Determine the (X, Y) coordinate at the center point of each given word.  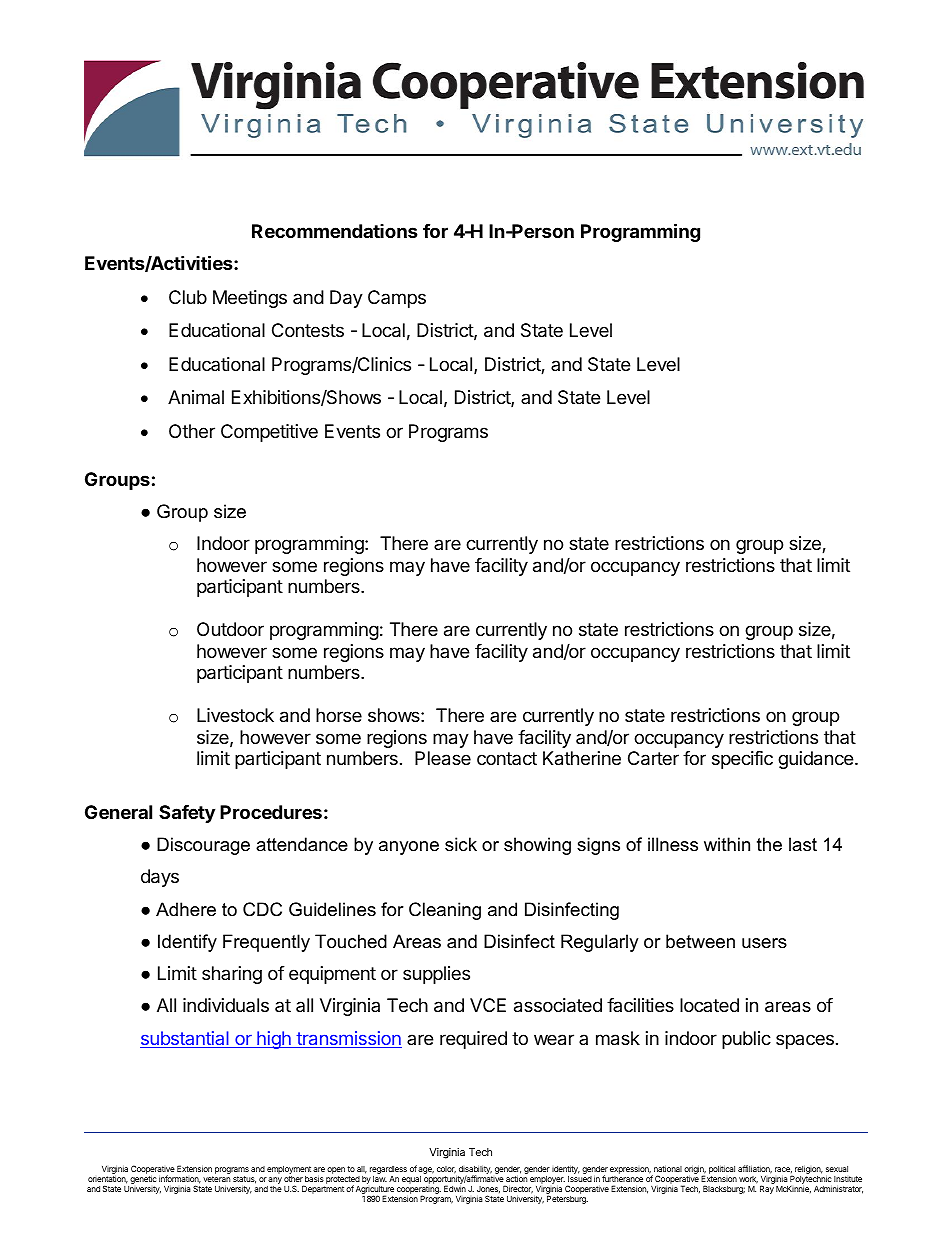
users (764, 943)
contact (507, 758)
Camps (397, 299)
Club (188, 297)
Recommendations (335, 231)
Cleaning (445, 911)
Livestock (235, 715)
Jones (488, 1189)
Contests (308, 330)
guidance (817, 760)
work (748, 1180)
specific (742, 760)
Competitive (269, 433)
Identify (187, 943)
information (180, 1179)
